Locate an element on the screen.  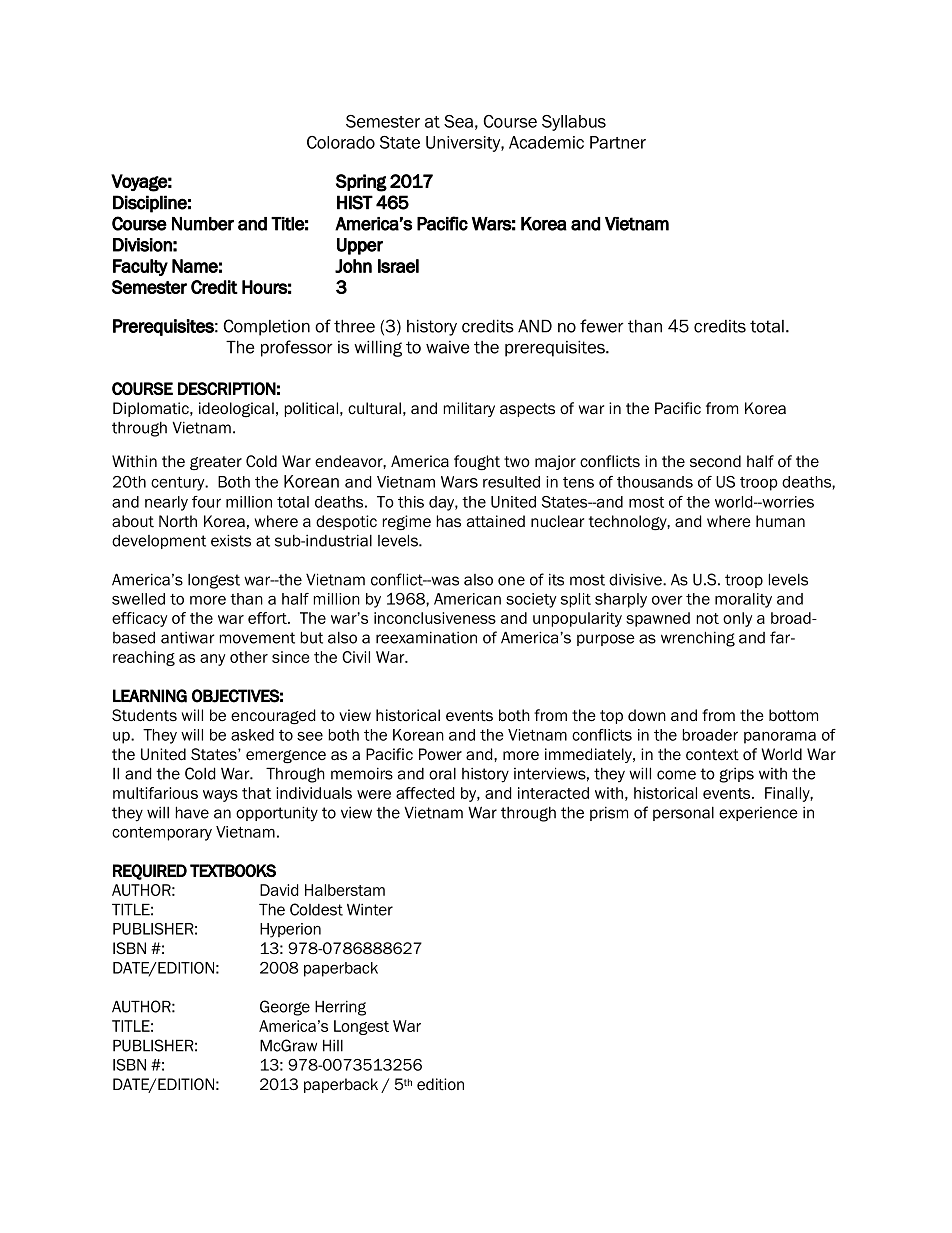
Herring is located at coordinates (340, 1008).
